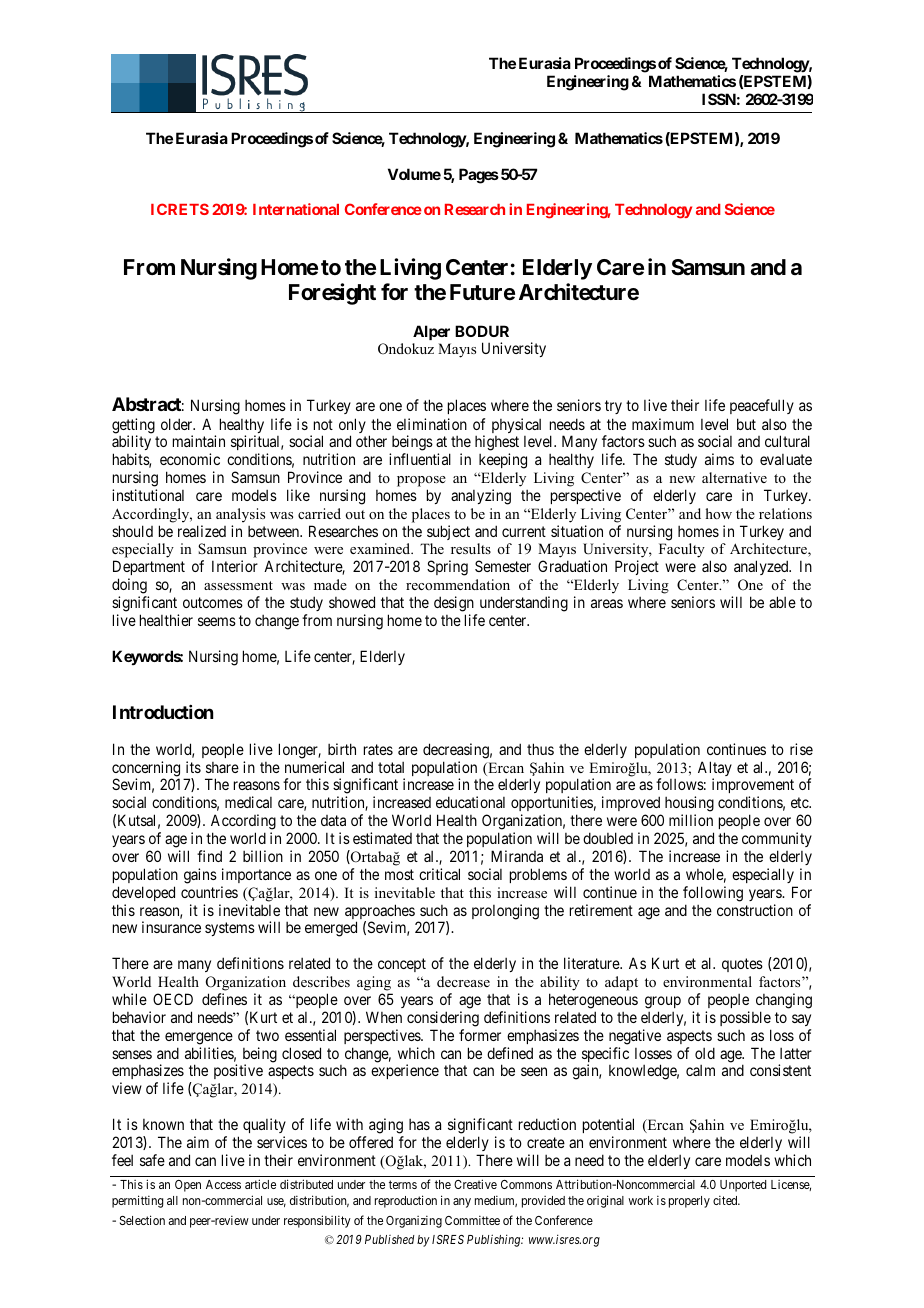 The width and height of the page is (924, 1308). Describe the element at coordinates (713, 894) in the page. I see `following` at that location.
